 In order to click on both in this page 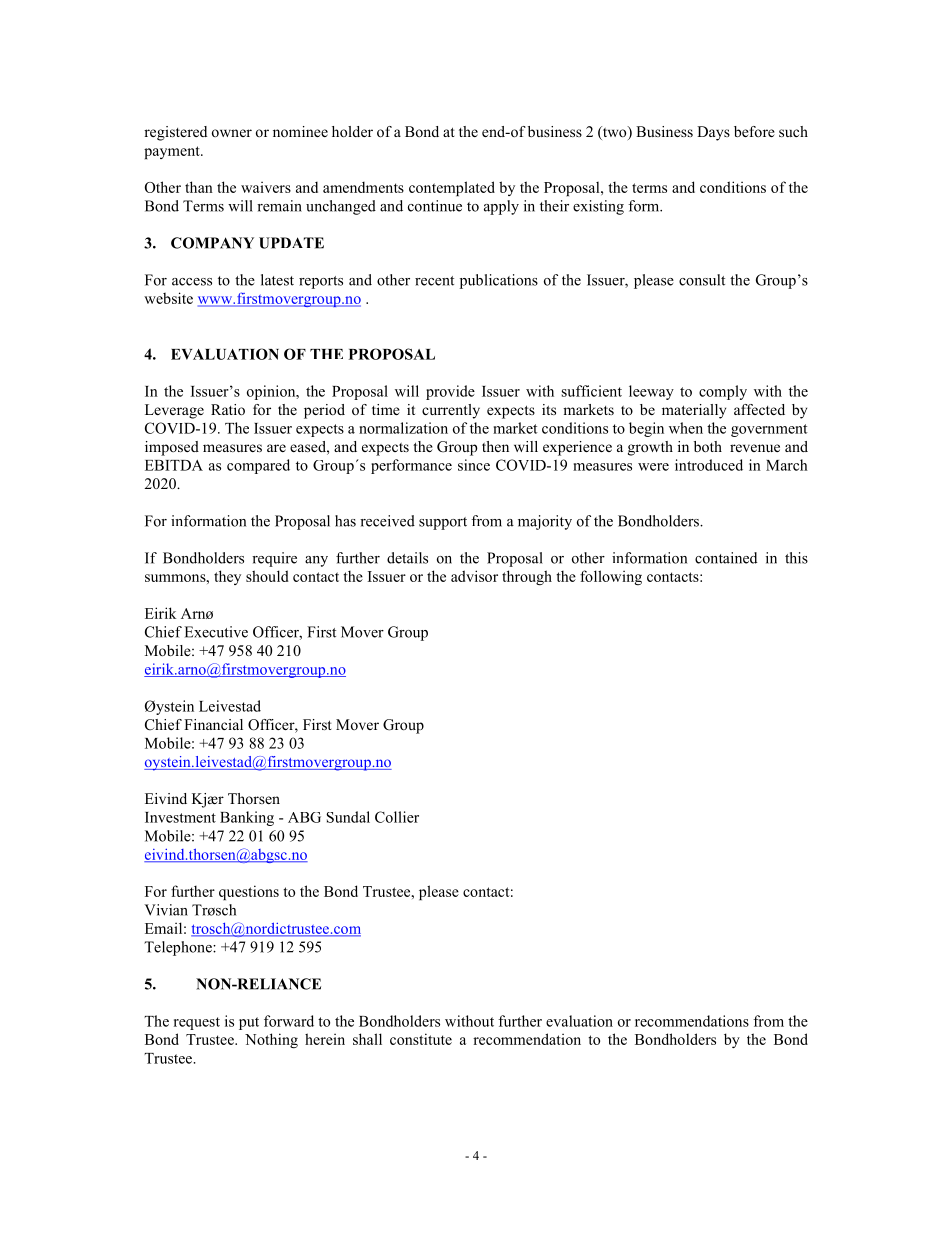, I will do `click(708, 446)`.
